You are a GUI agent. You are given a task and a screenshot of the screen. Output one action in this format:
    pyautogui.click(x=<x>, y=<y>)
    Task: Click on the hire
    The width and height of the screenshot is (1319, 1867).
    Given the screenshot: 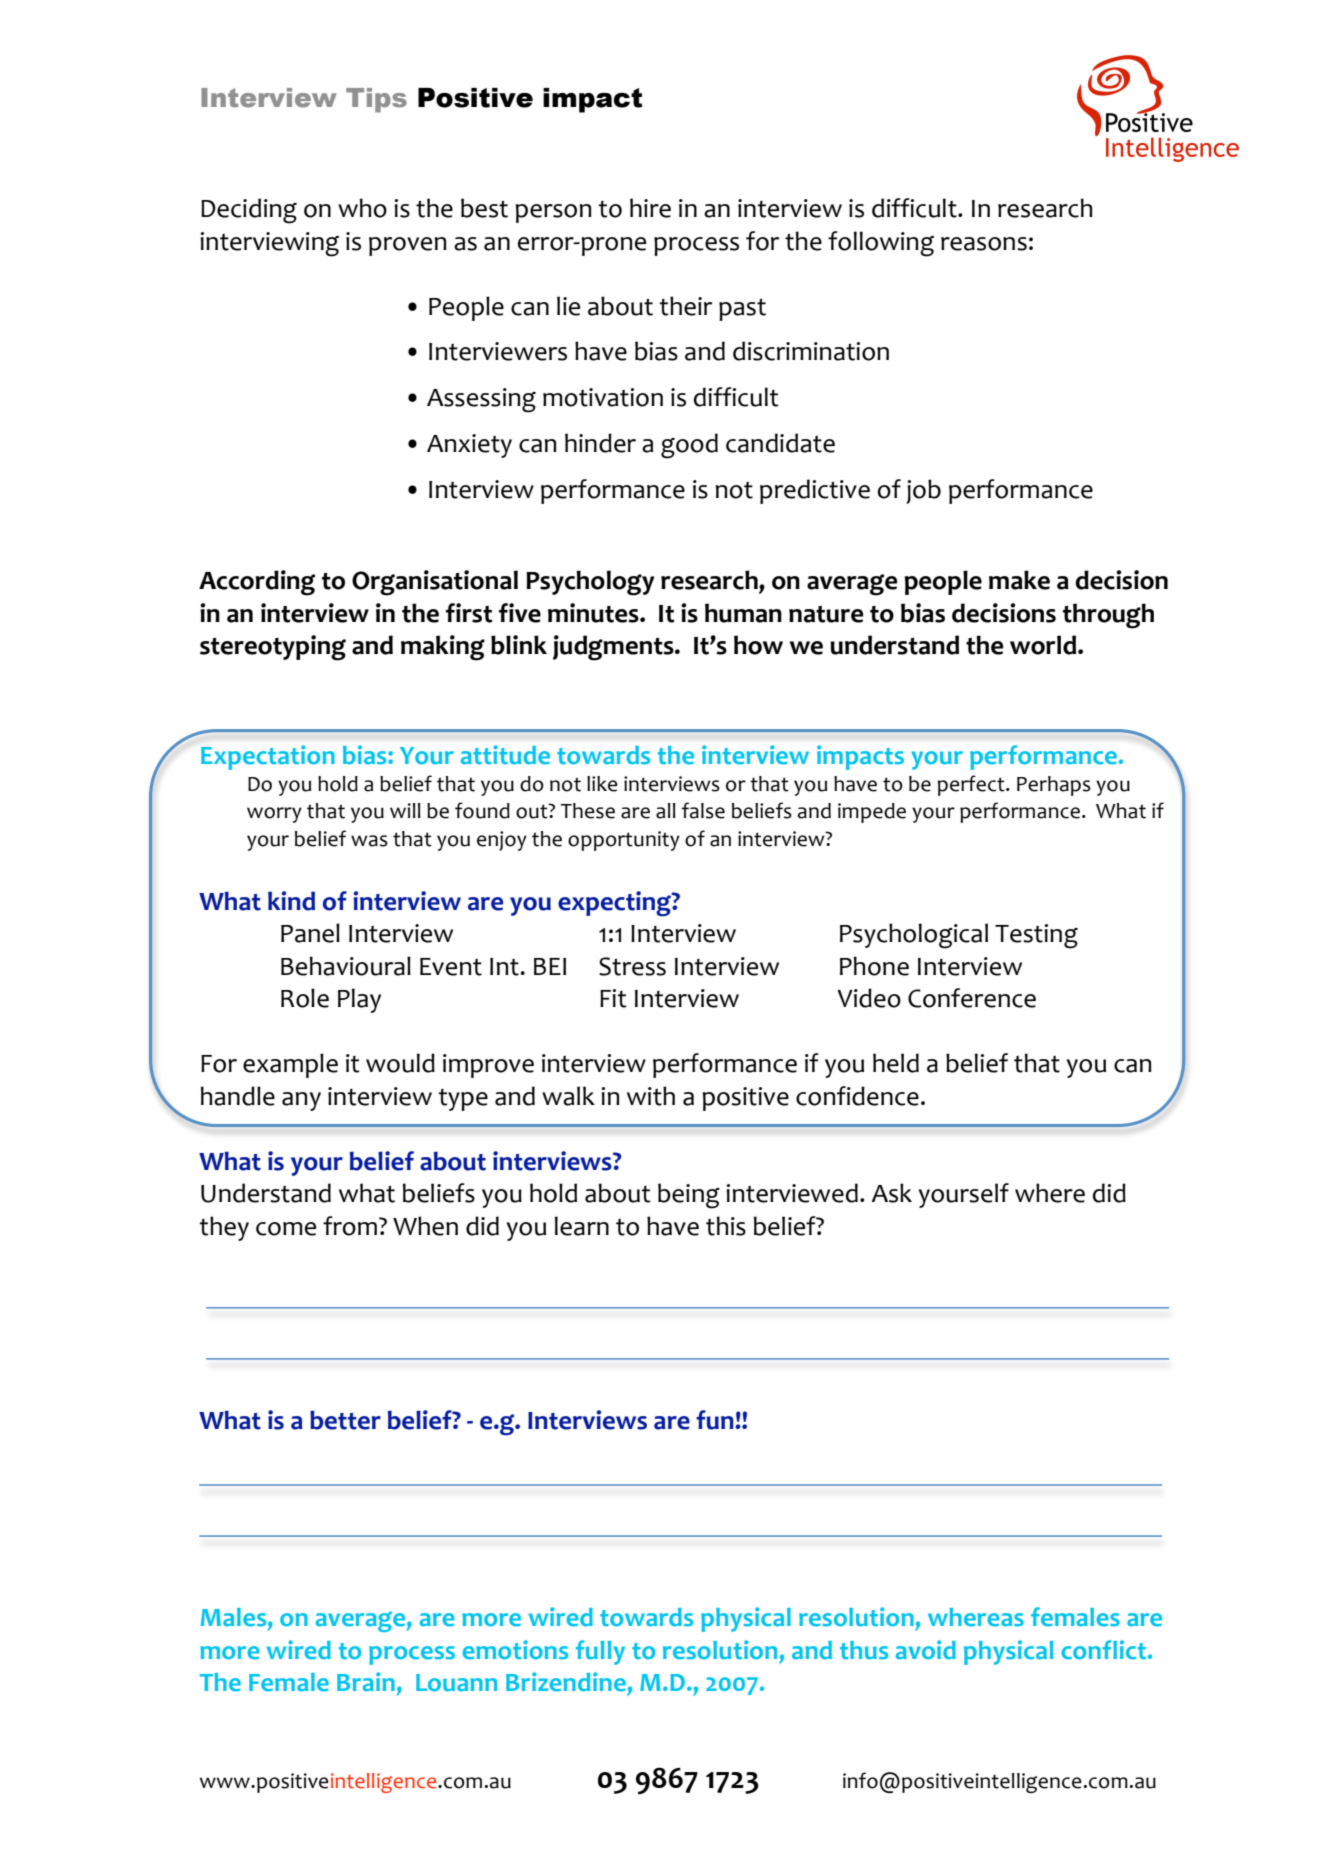 What is the action you would take?
    pyautogui.click(x=650, y=208)
